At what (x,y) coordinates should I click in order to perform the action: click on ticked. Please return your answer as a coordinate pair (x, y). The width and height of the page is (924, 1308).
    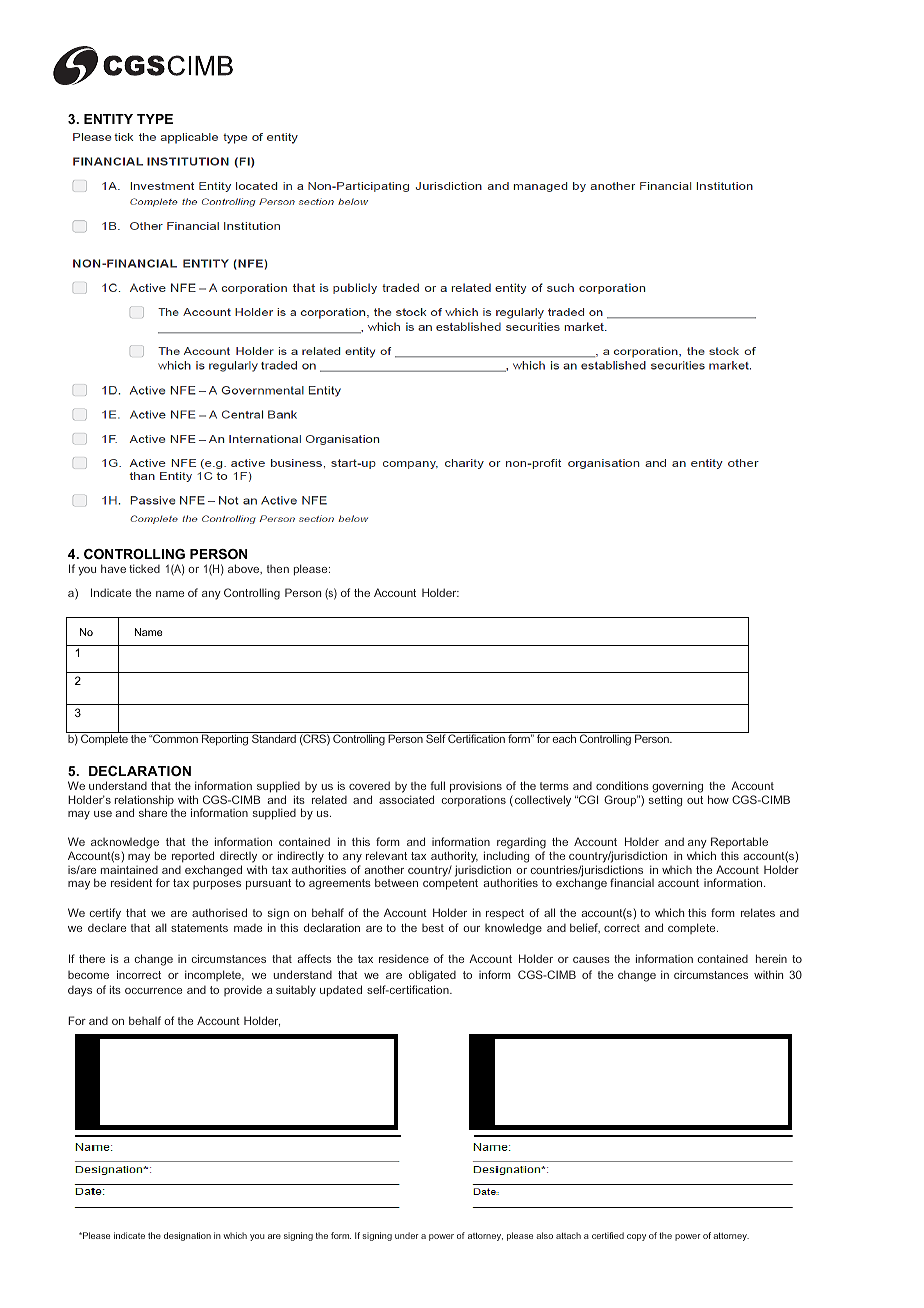
    Looking at the image, I should click on (144, 568).
